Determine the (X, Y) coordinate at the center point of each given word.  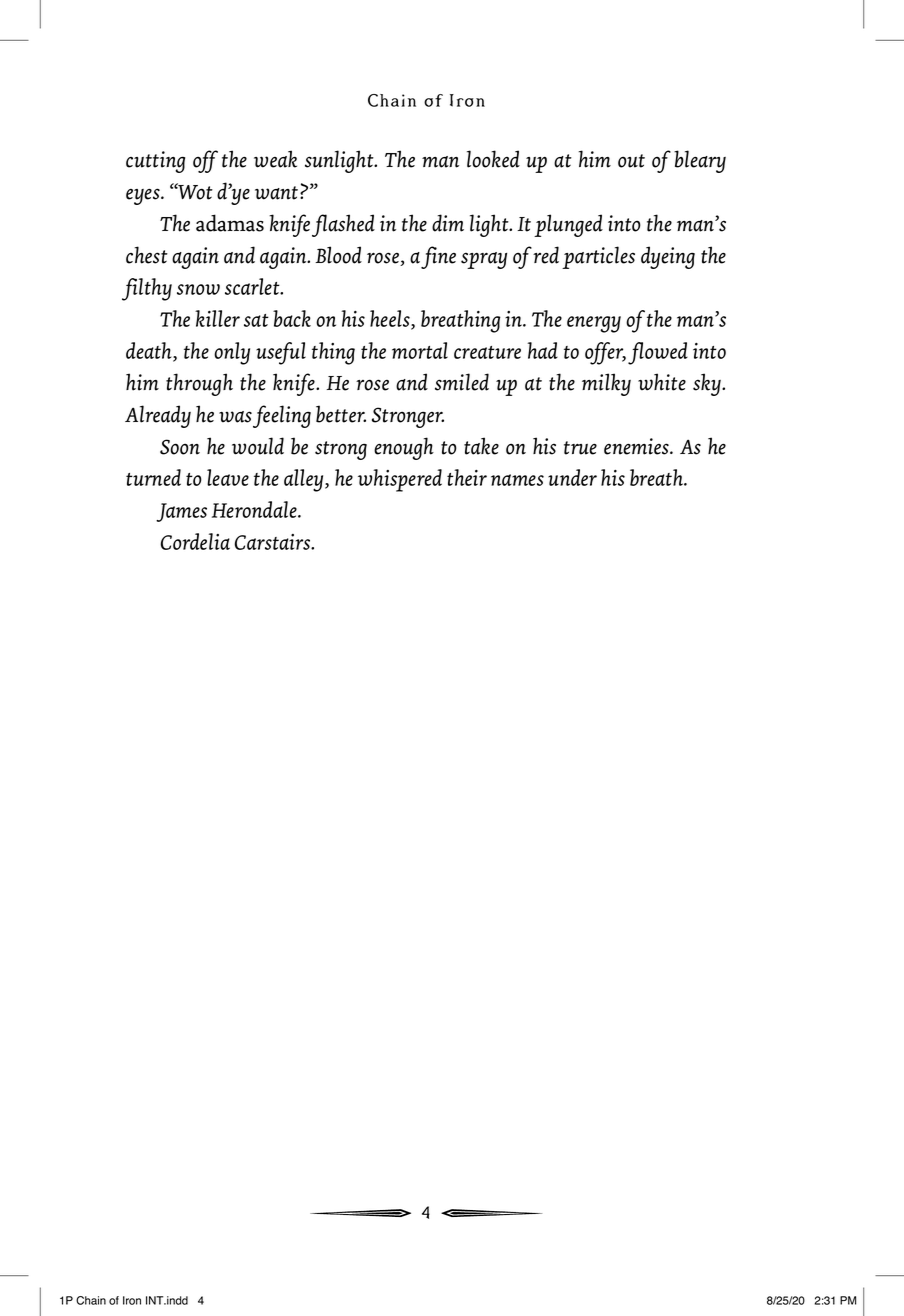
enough (404, 448)
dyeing (668, 257)
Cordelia (195, 541)
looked (493, 159)
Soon (180, 447)
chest (147, 255)
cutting (155, 162)
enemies (637, 446)
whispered (400, 480)
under (572, 477)
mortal (420, 350)
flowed (658, 353)
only (232, 353)
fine (438, 257)
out (631, 161)
